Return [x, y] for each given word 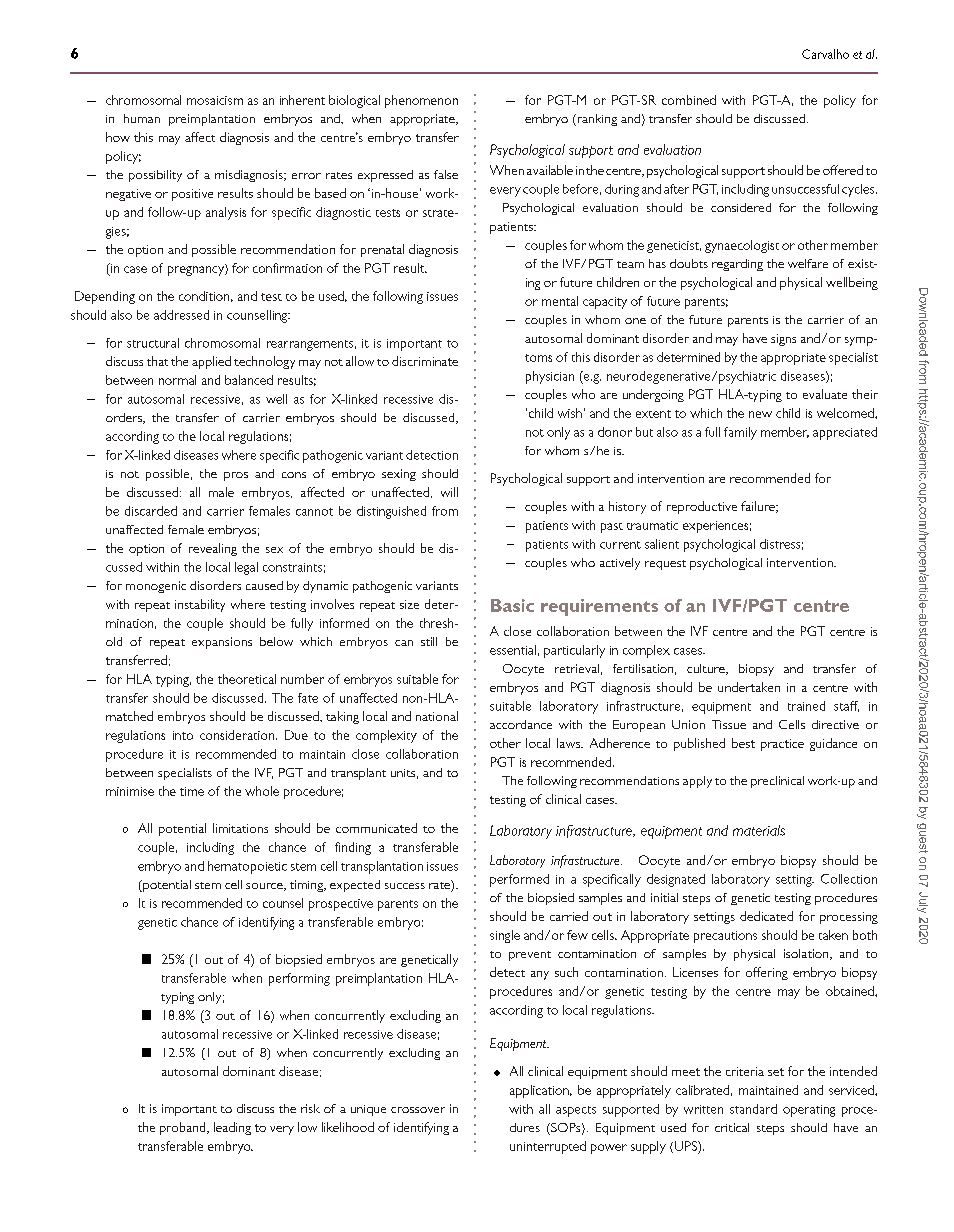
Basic [512, 605]
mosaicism [215, 100]
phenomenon [421, 101]
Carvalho [825, 54]
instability [200, 605]
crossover [418, 1110]
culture [707, 669]
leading [232, 1128]
